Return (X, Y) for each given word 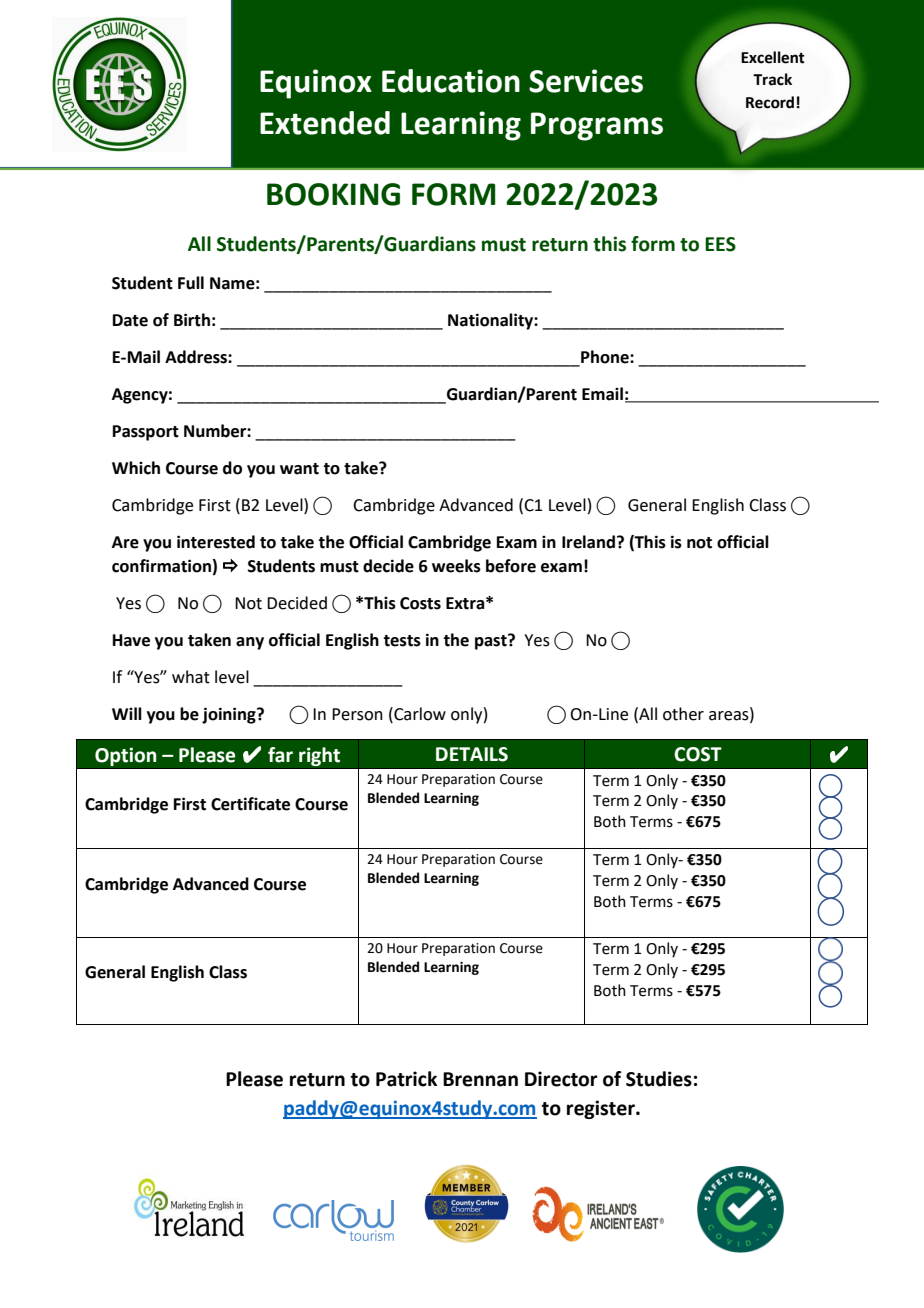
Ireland (588, 542)
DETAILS (472, 754)
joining (230, 715)
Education (451, 81)
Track (772, 79)
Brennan (480, 1079)
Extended (325, 123)
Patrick (406, 1079)
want (299, 469)
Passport (146, 433)
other (683, 714)
